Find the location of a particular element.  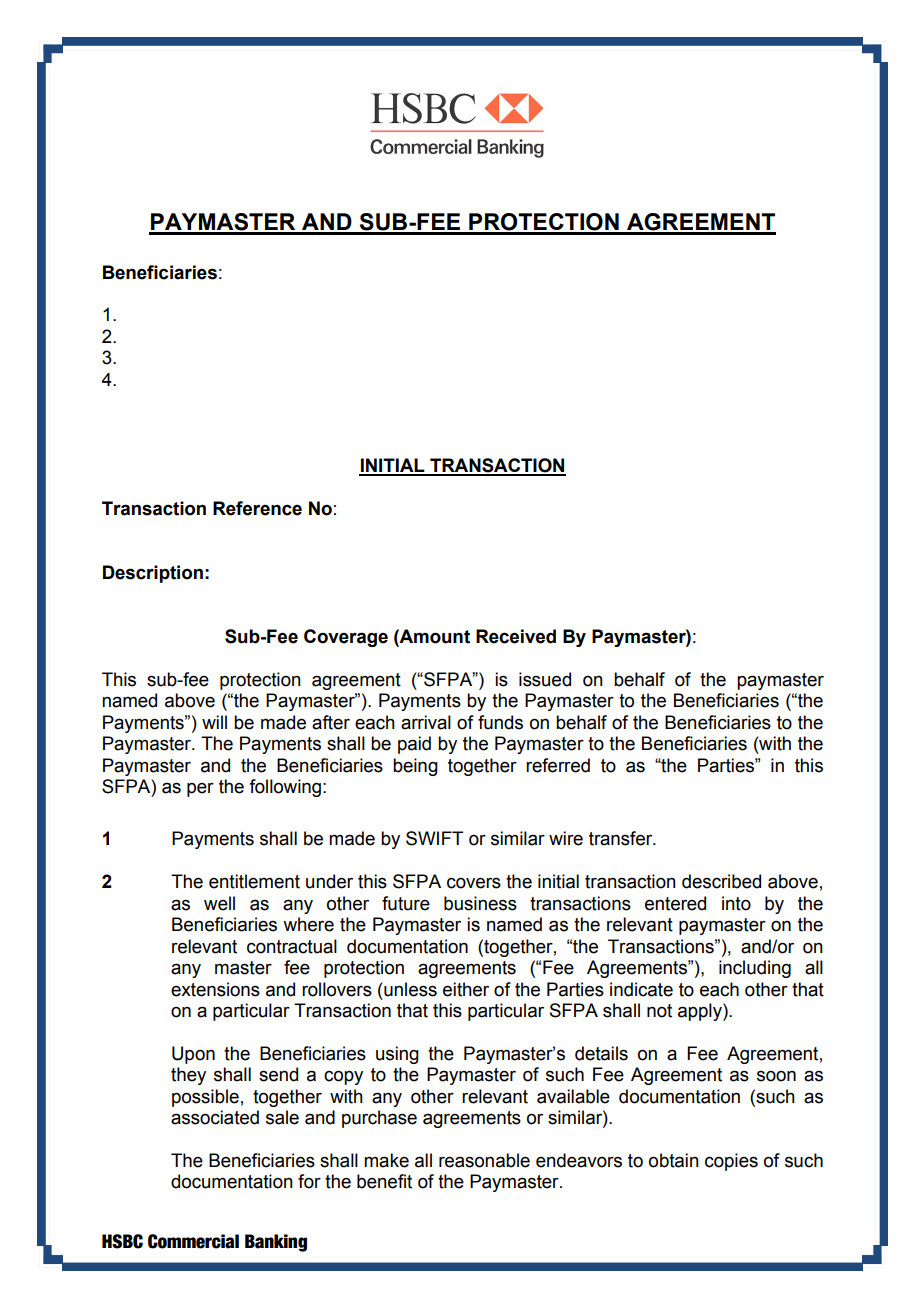

referred is located at coordinates (558, 765).
